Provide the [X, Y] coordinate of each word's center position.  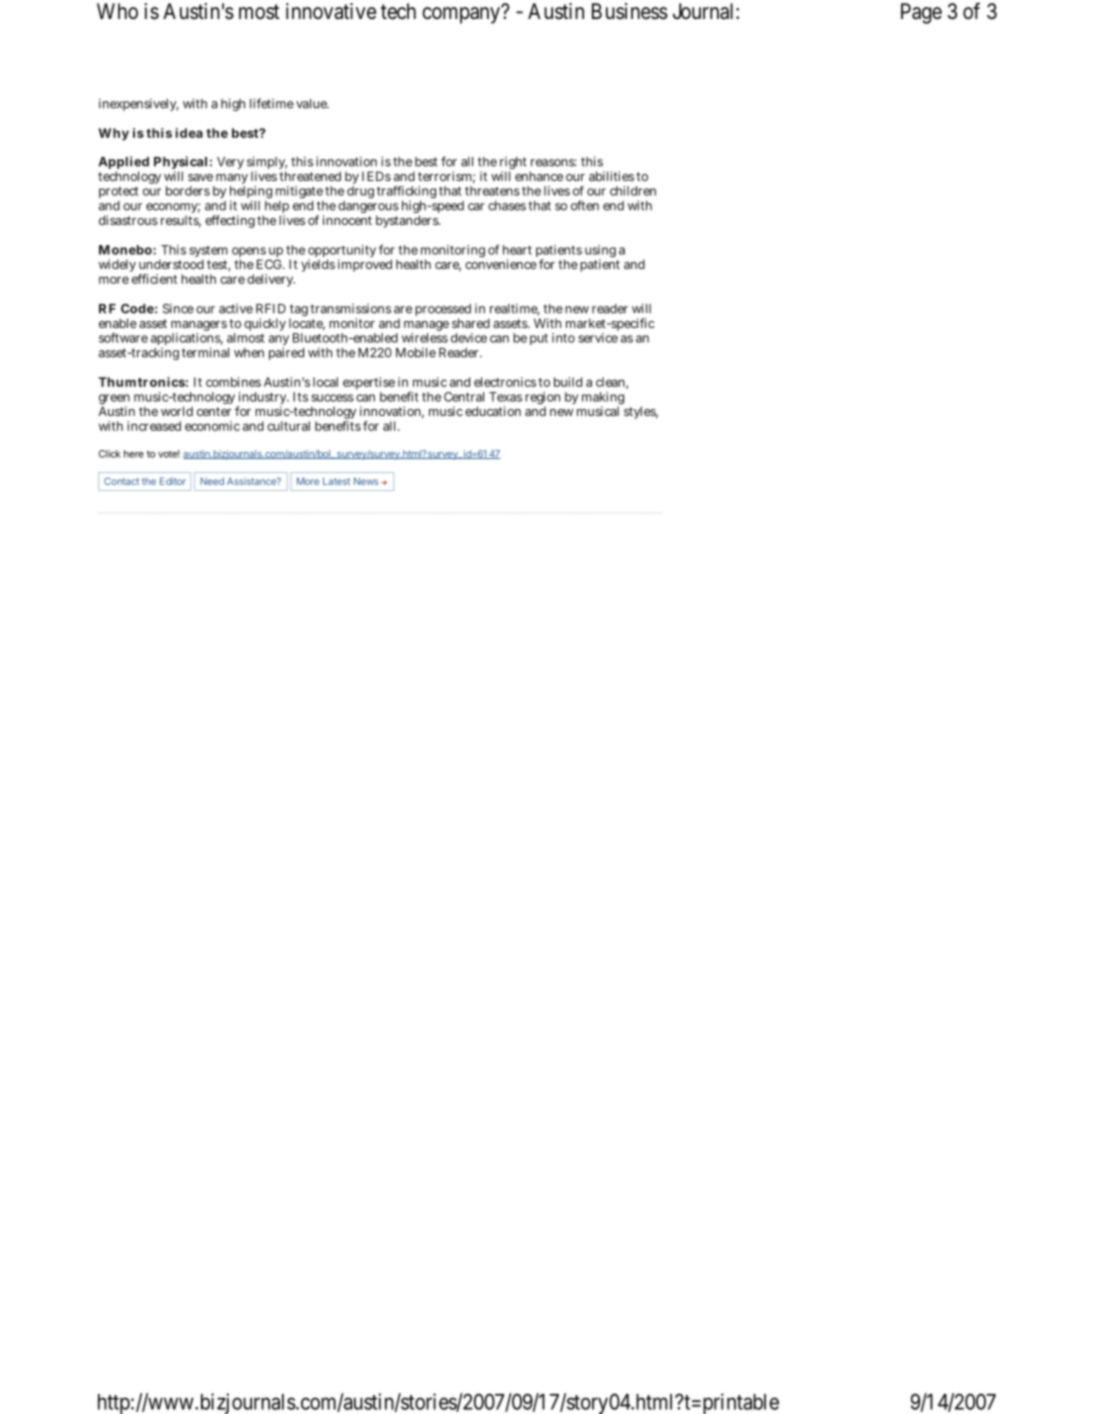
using [600, 252]
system [208, 253]
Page [921, 13]
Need [212, 481]
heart [517, 250]
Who [117, 11]
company [462, 15]
